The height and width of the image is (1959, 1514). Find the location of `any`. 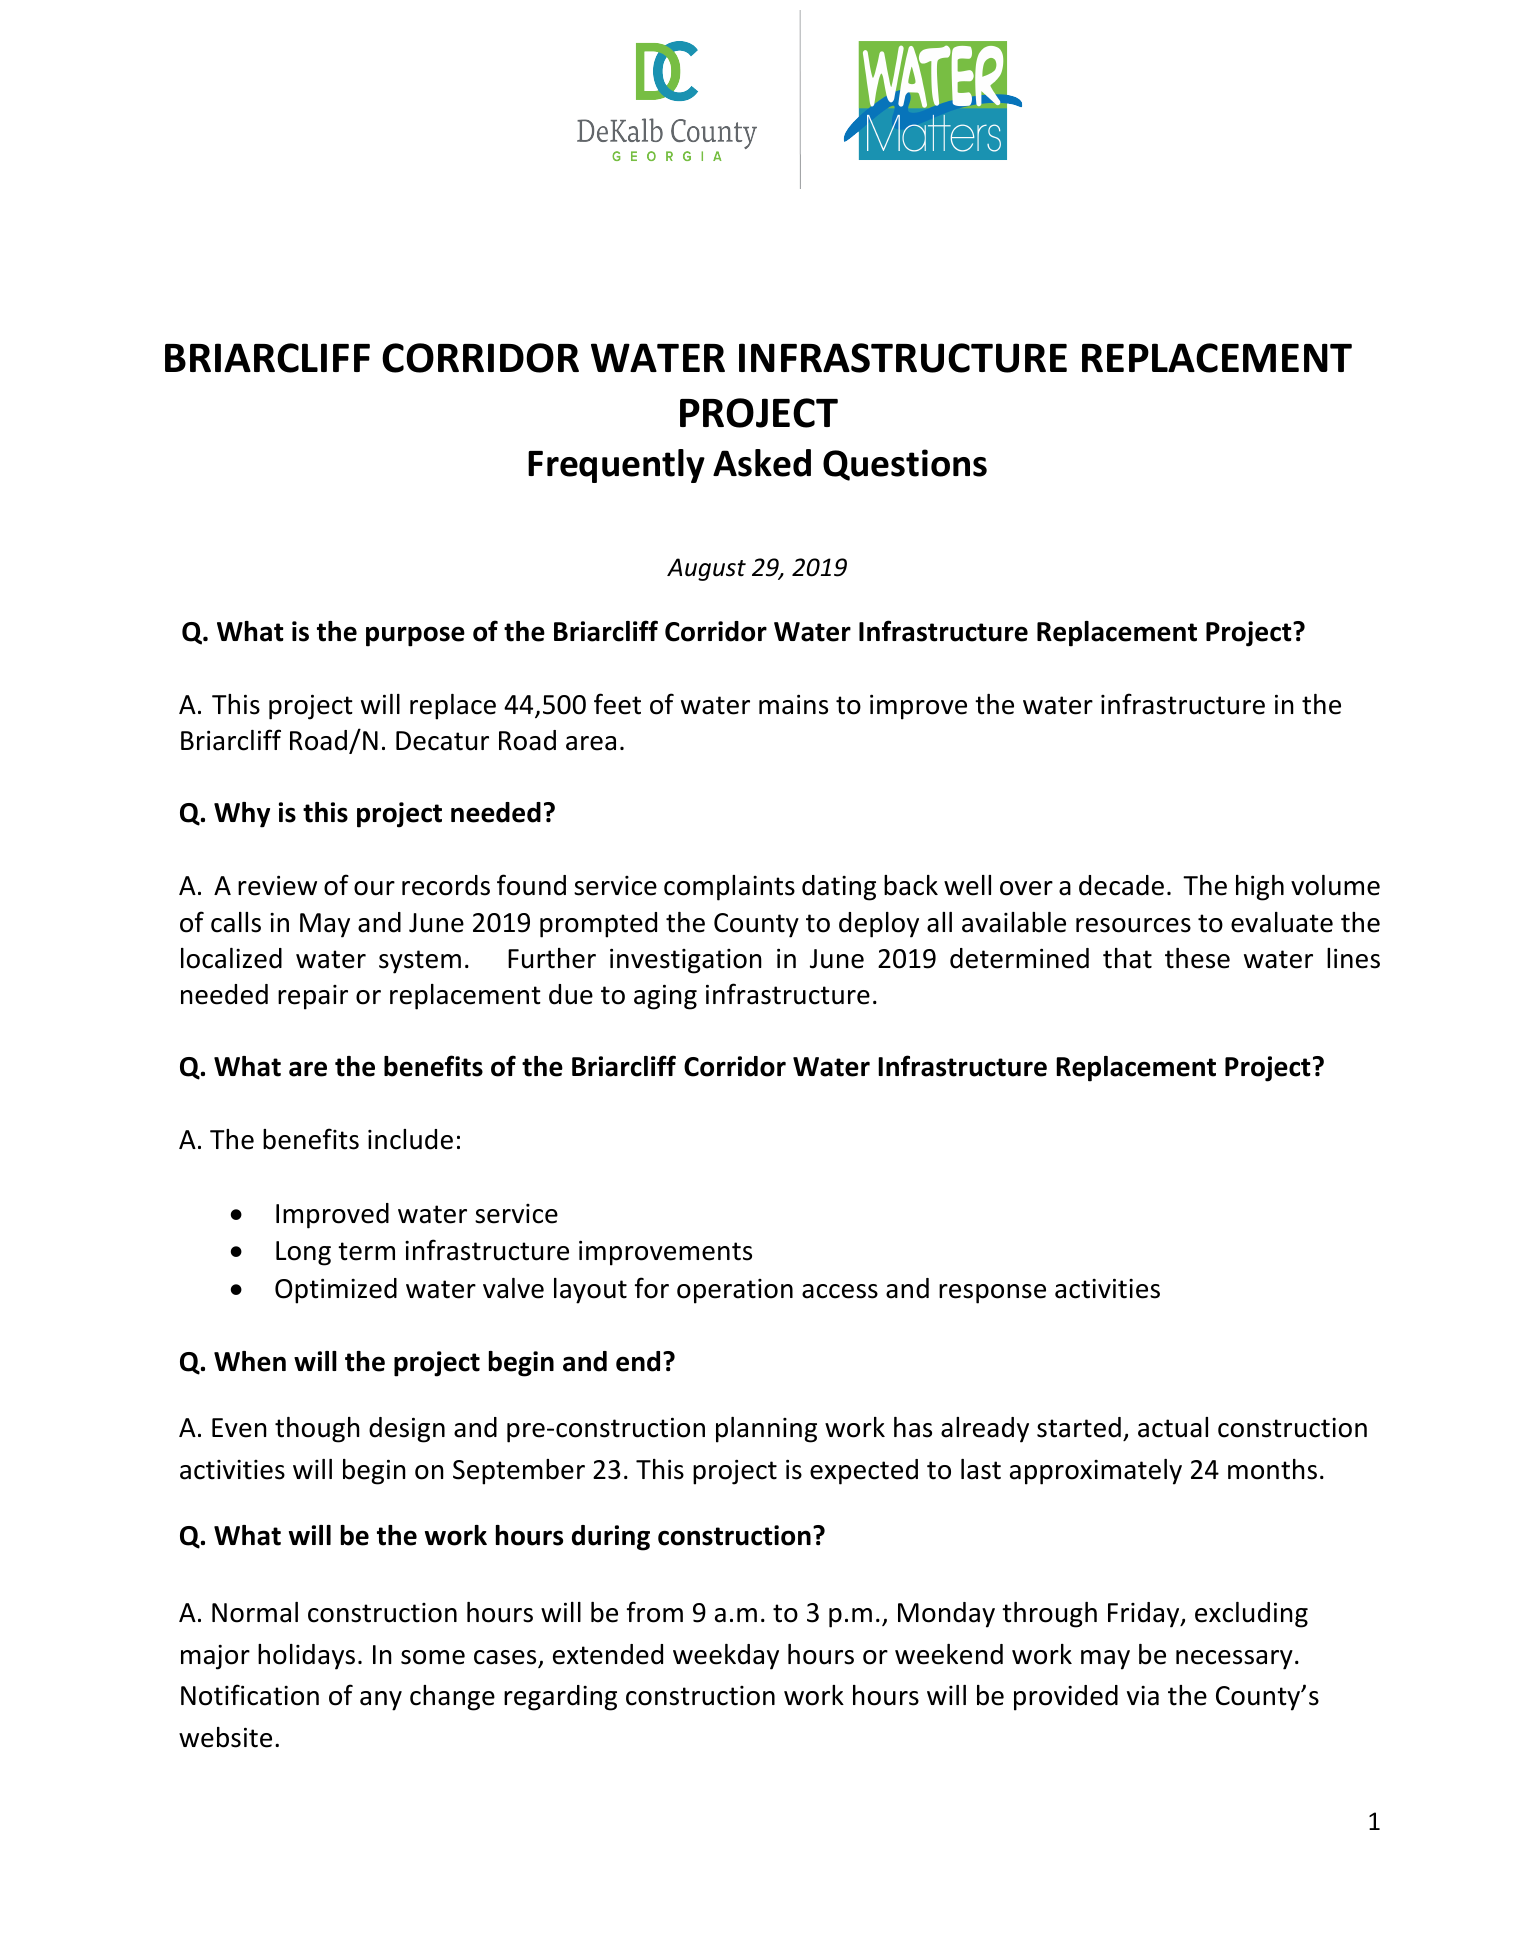

any is located at coordinates (381, 1701).
